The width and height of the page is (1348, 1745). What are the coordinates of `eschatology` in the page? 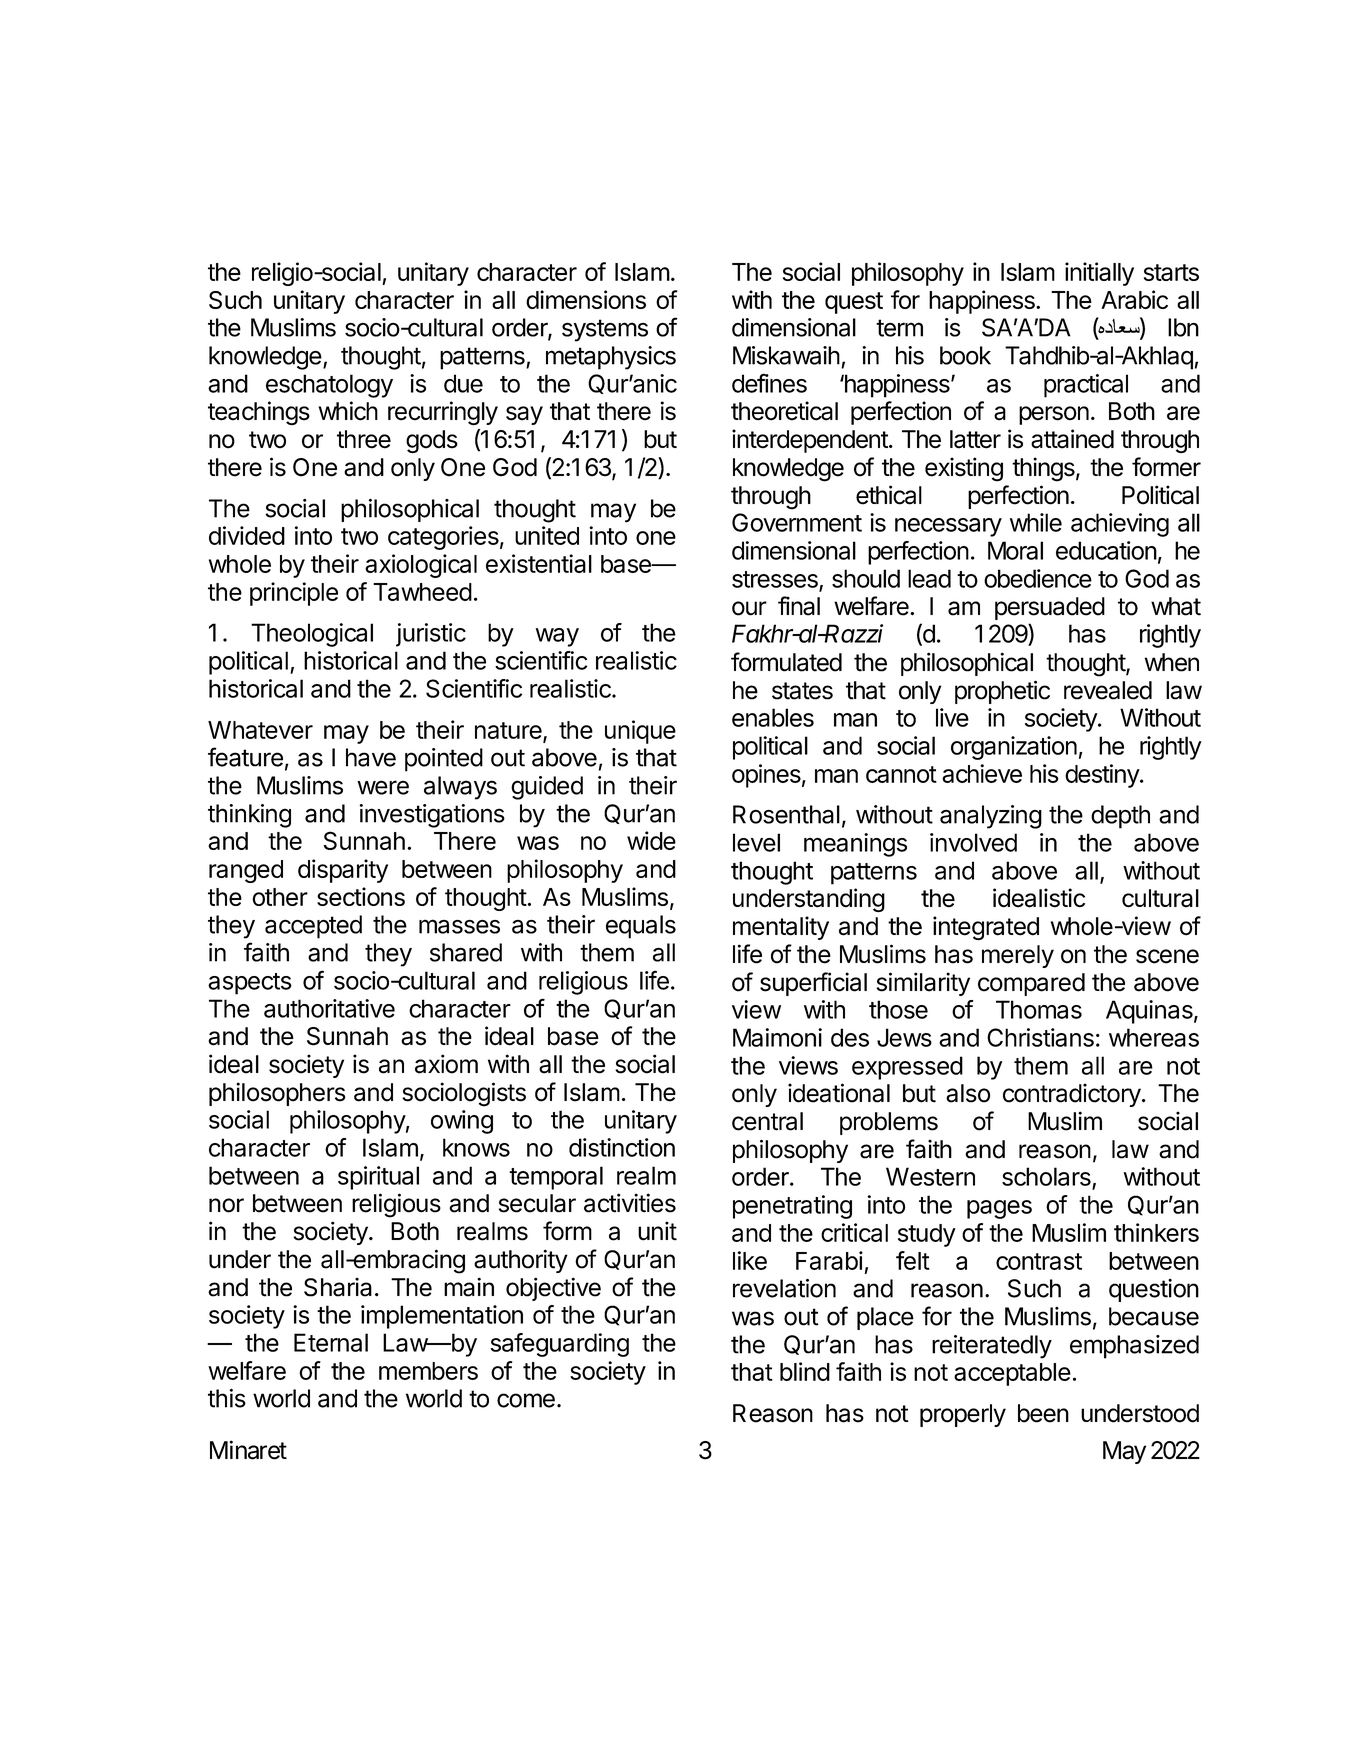 It's located at (329, 386).
